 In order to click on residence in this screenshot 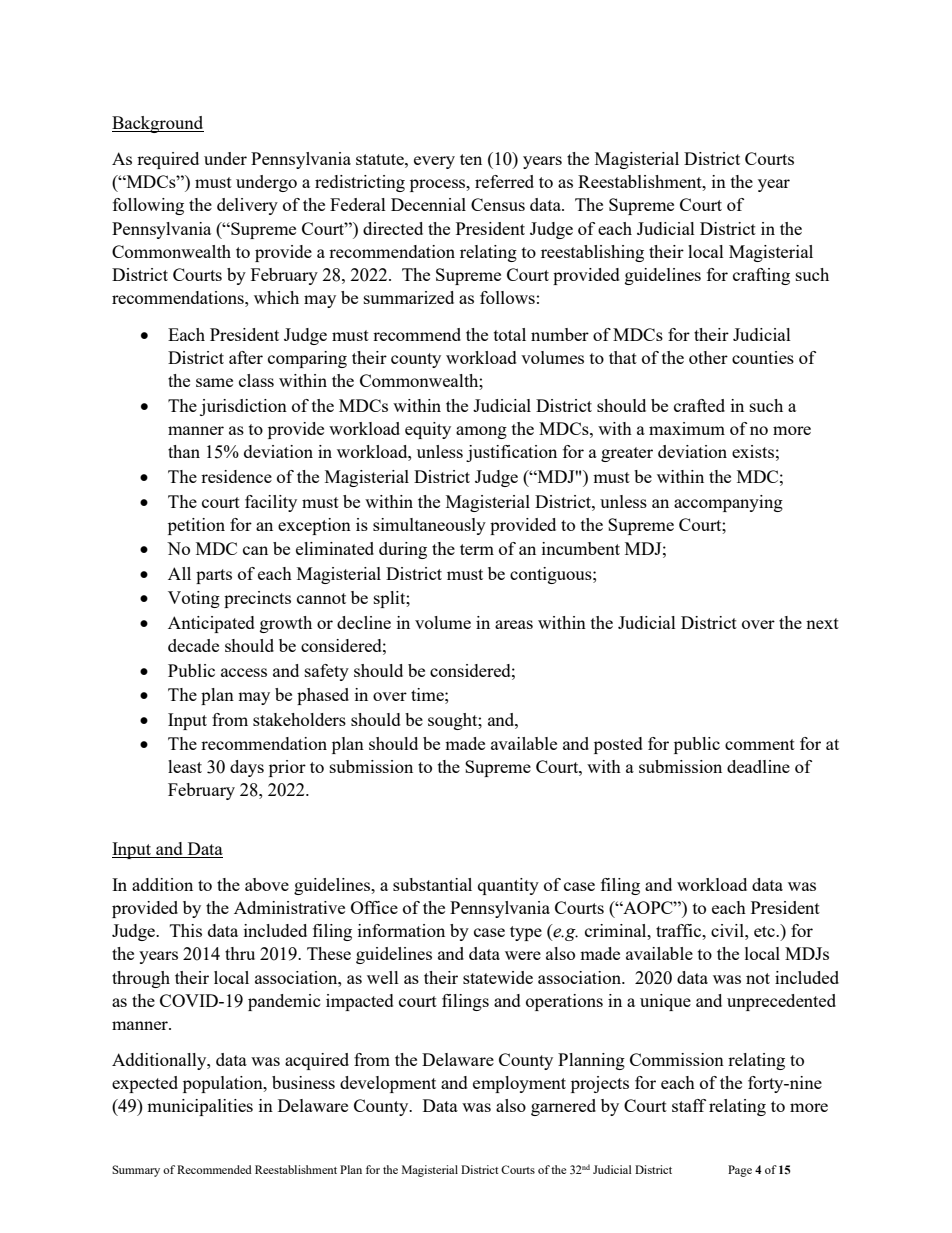, I will do `click(236, 476)`.
